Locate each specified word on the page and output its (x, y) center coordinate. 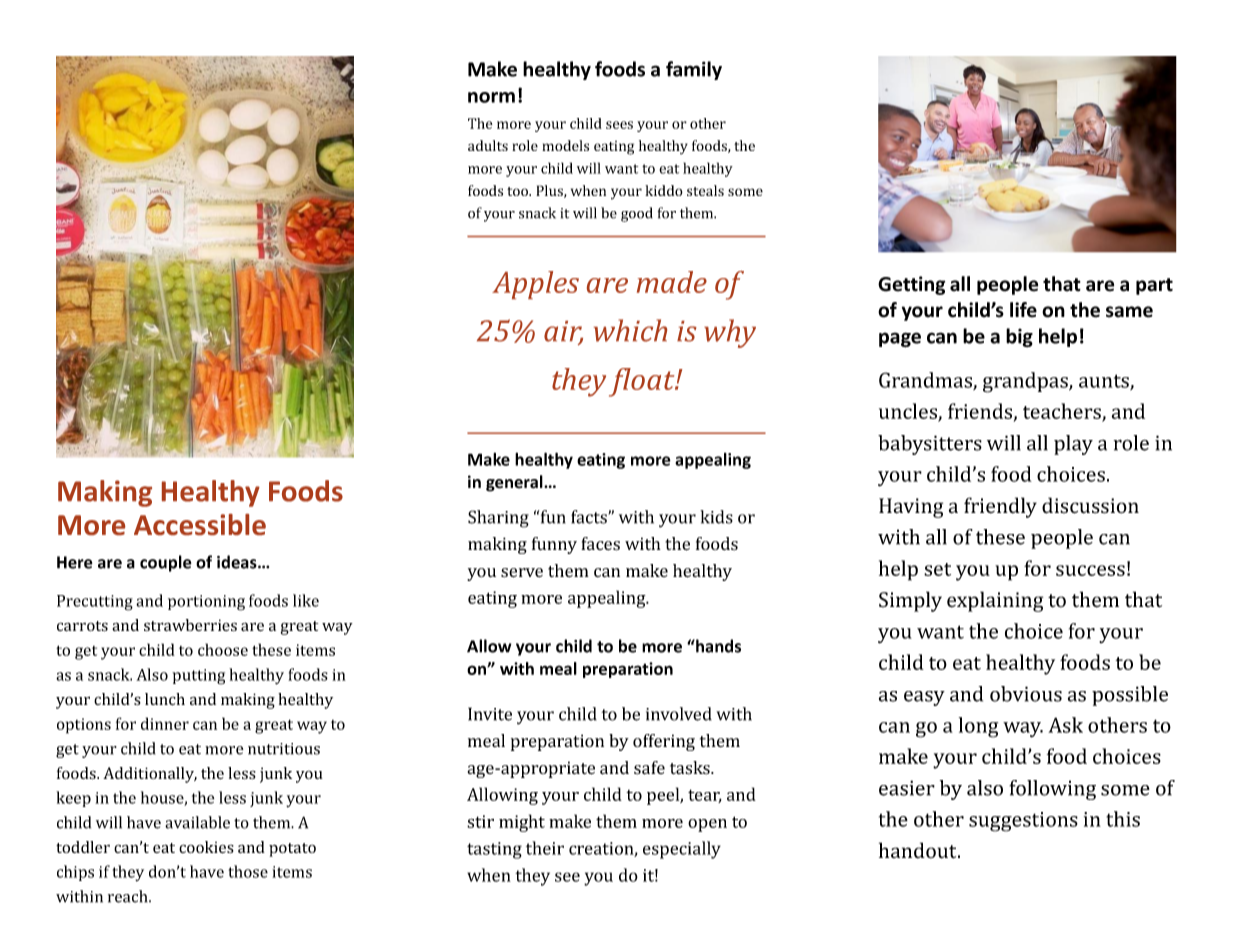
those (248, 871)
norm (491, 97)
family (694, 70)
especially (682, 850)
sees (619, 125)
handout (919, 850)
